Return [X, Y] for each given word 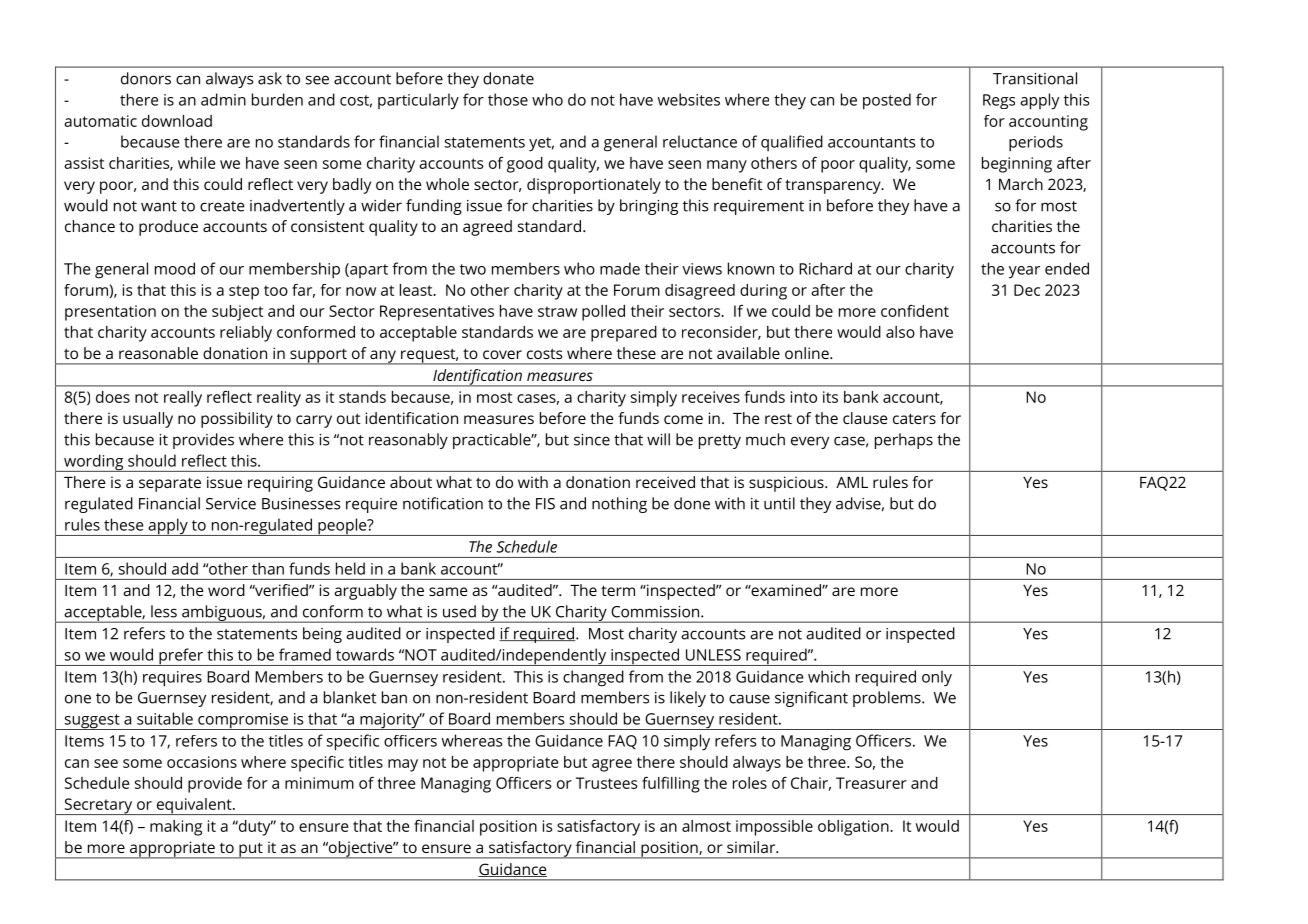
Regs [999, 101]
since [592, 440]
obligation [854, 828]
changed [593, 678]
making [176, 828]
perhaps [904, 441]
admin [223, 99]
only [937, 678]
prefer [181, 657]
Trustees [607, 783]
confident [915, 311]
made [620, 268]
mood [175, 268]
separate [170, 485]
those [508, 99]
